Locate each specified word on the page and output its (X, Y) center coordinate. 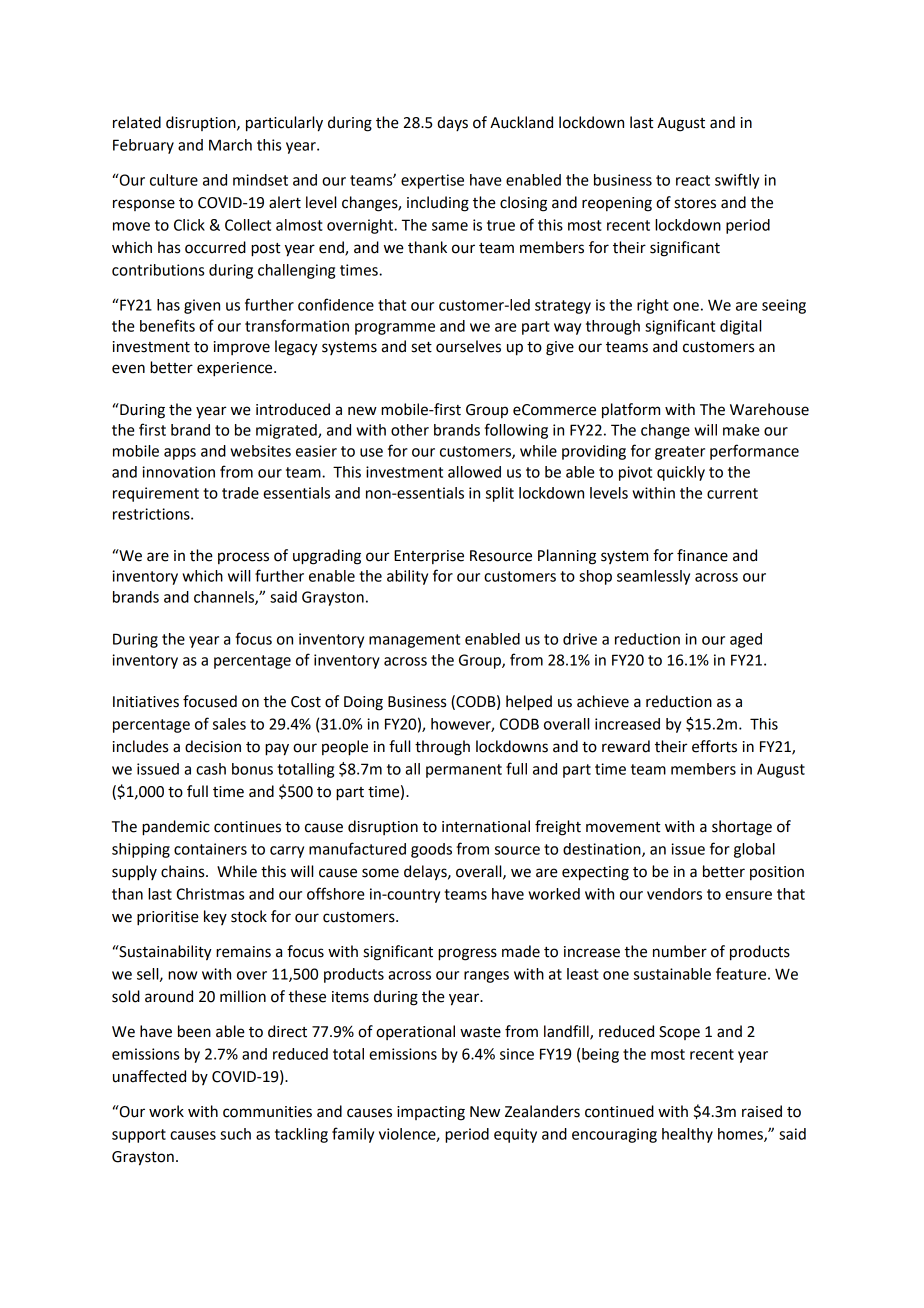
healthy (687, 1135)
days (452, 123)
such (235, 1134)
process (243, 558)
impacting (431, 1113)
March (230, 145)
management (414, 641)
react (693, 180)
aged (746, 640)
